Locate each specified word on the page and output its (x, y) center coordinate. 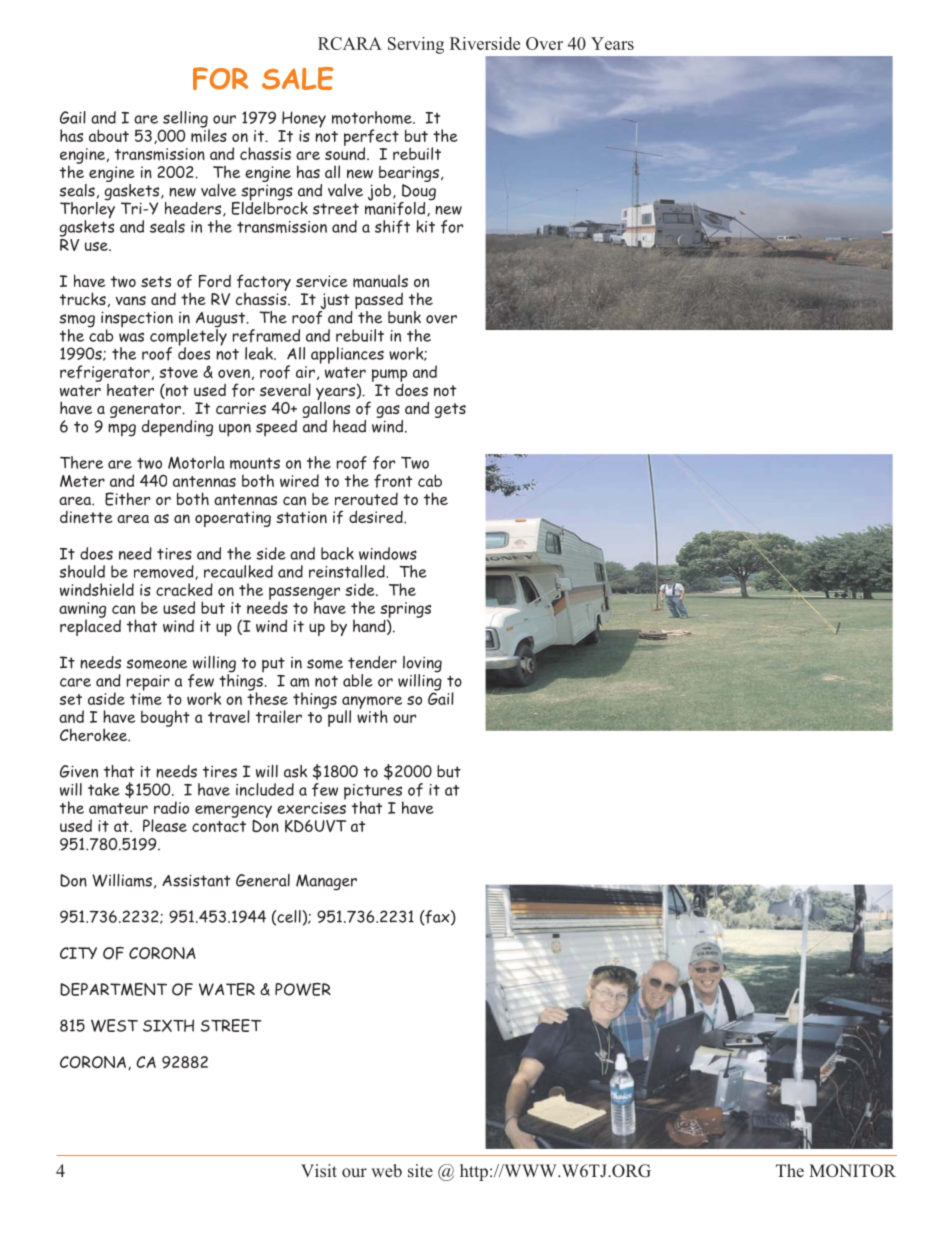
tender (372, 662)
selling (186, 120)
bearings (409, 174)
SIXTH (168, 1025)
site (420, 1170)
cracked (184, 589)
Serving (416, 45)
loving (422, 665)
